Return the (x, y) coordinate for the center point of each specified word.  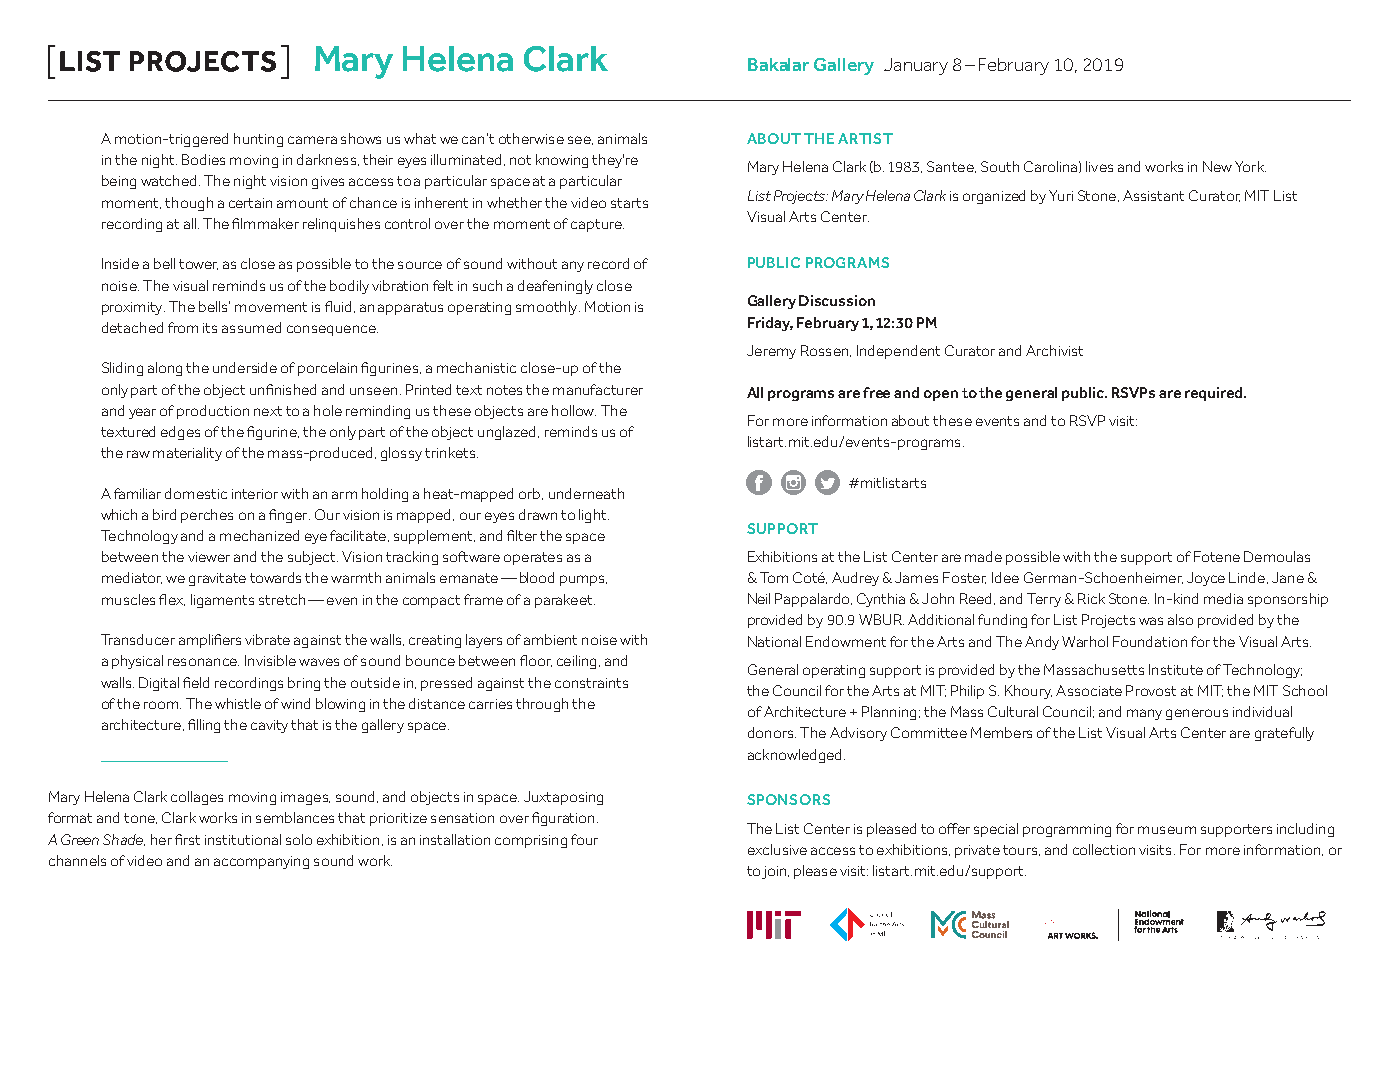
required (1215, 394)
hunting (258, 140)
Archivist (1054, 350)
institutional (243, 839)
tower (198, 264)
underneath (586, 493)
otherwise (531, 138)
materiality (187, 454)
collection (1104, 849)
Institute (1176, 669)
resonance (203, 662)
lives (1099, 166)
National (774, 641)
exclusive (777, 849)
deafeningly (555, 287)
